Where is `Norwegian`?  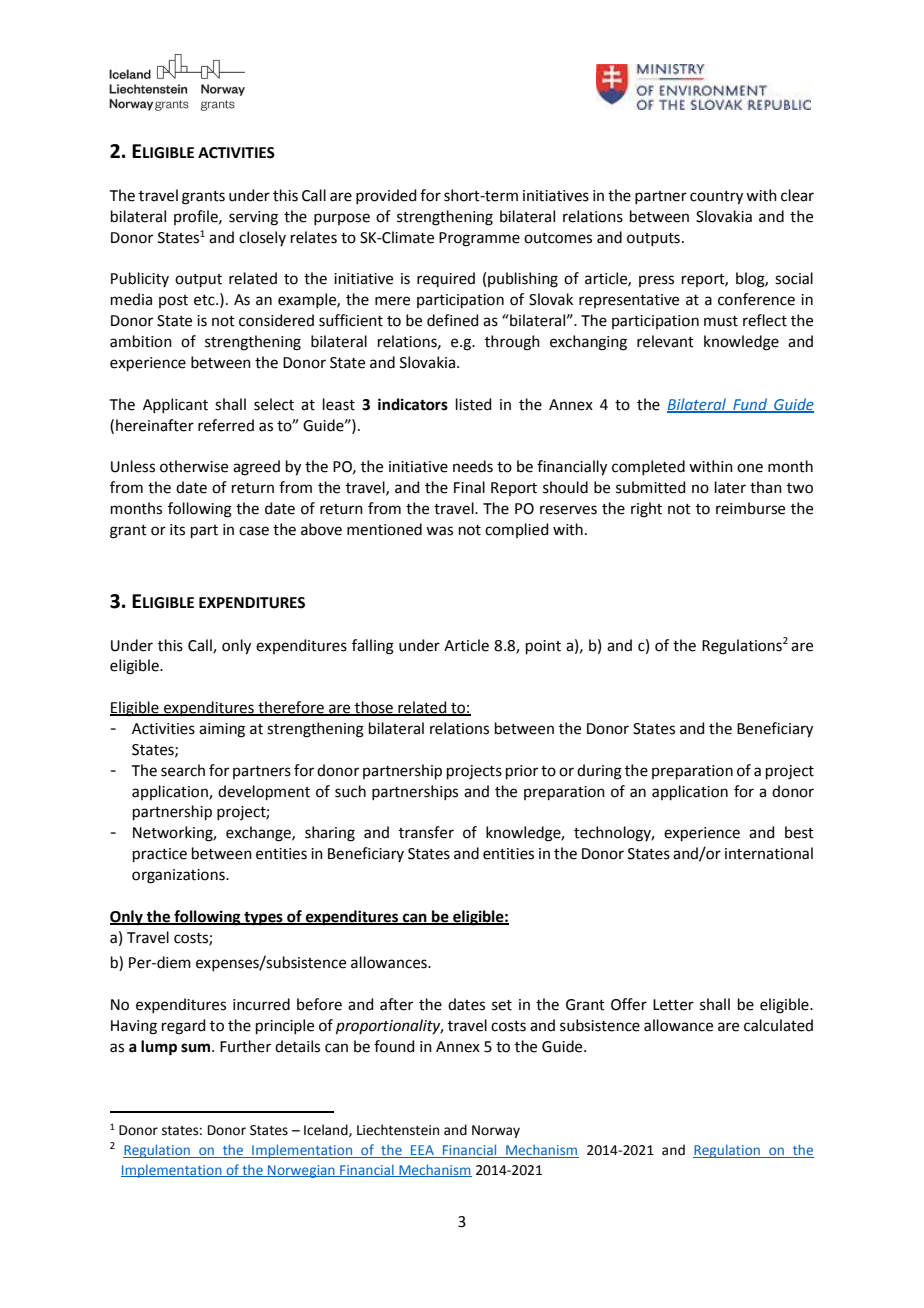
Norwegian is located at coordinates (301, 1171).
